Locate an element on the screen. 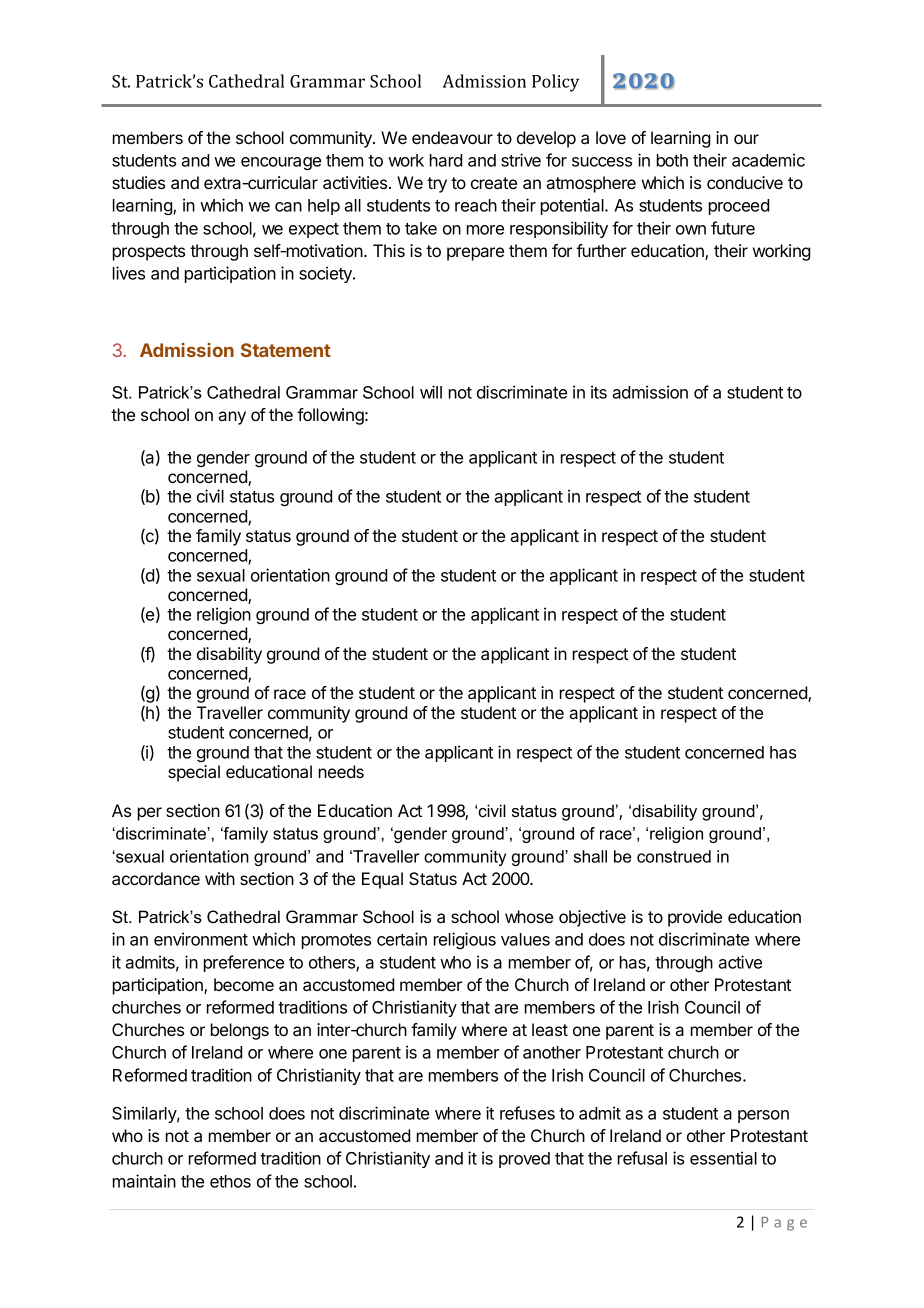 The image size is (924, 1308). any is located at coordinates (232, 418).
